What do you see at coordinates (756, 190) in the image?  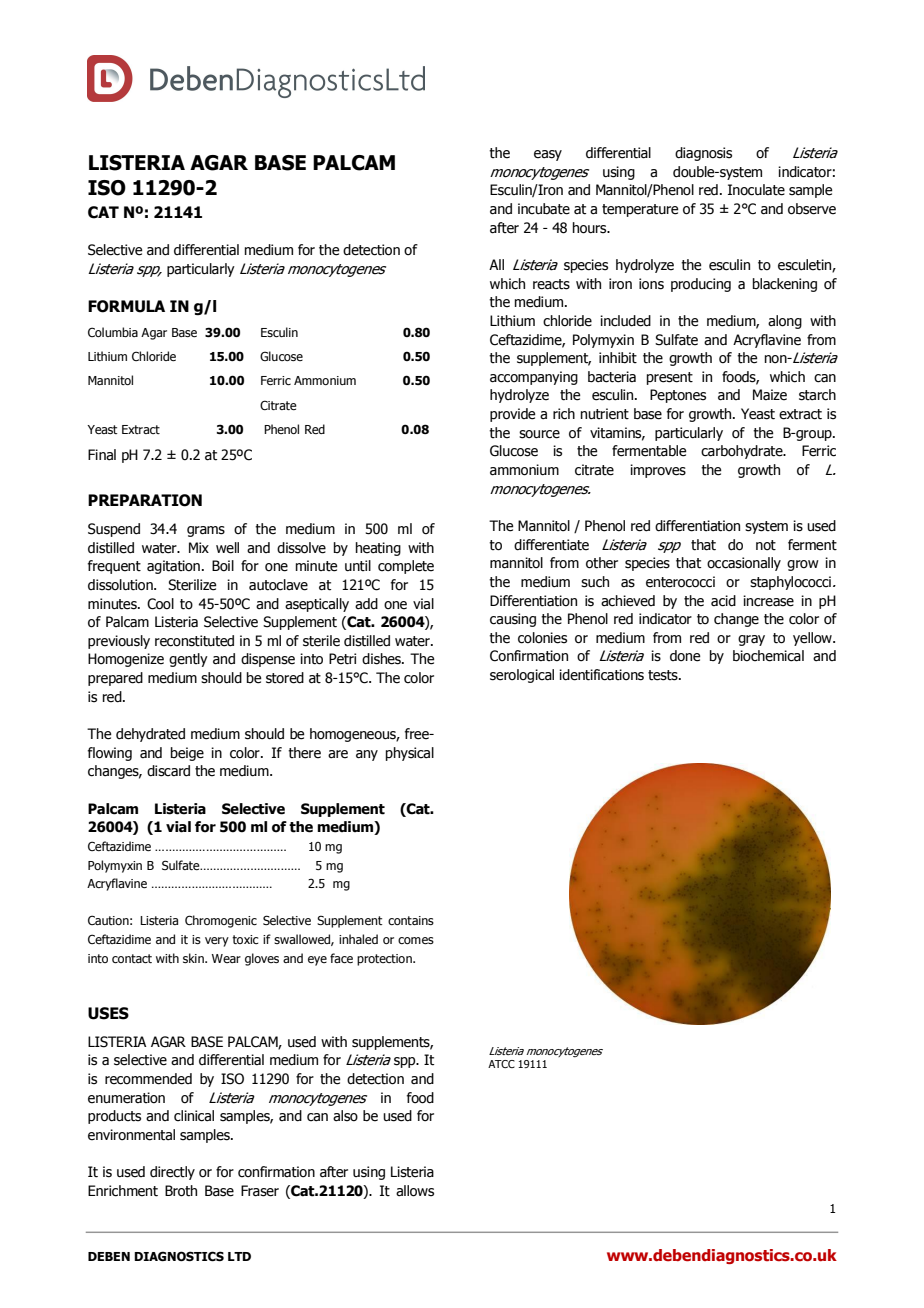 I see `Inoculate` at bounding box center [756, 190].
